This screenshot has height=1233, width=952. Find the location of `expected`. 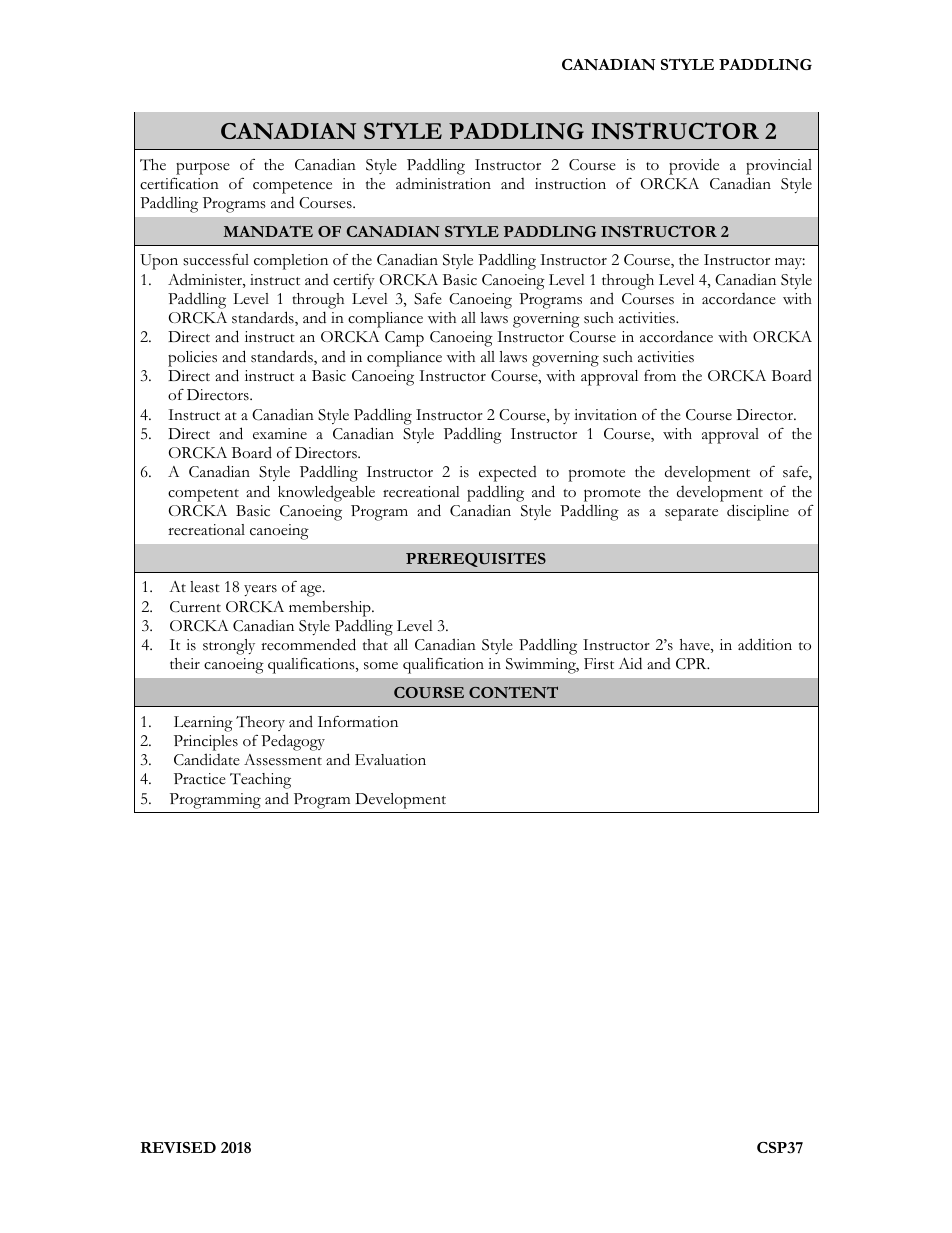

expected is located at coordinates (508, 474).
